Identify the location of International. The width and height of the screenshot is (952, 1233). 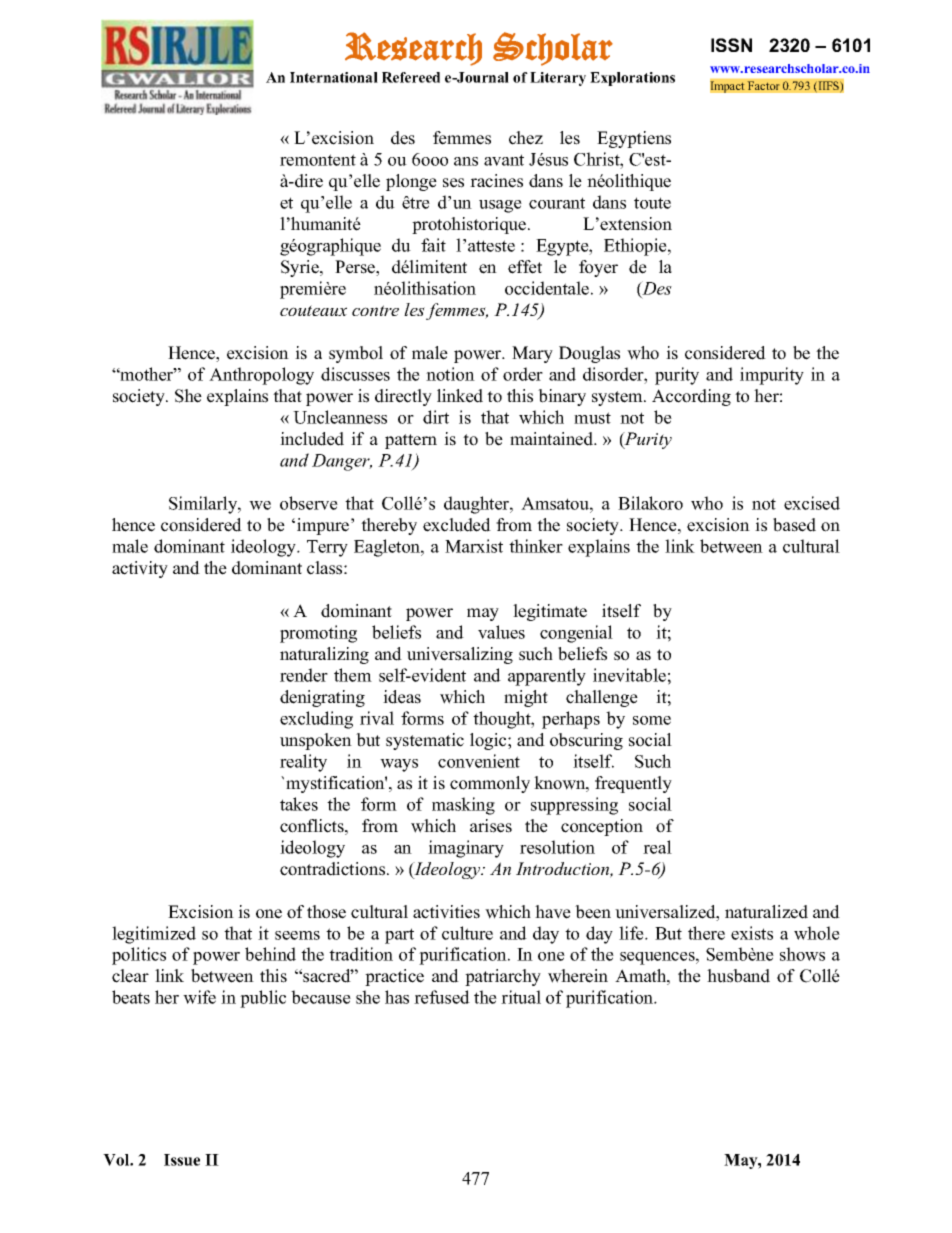
(334, 77).
